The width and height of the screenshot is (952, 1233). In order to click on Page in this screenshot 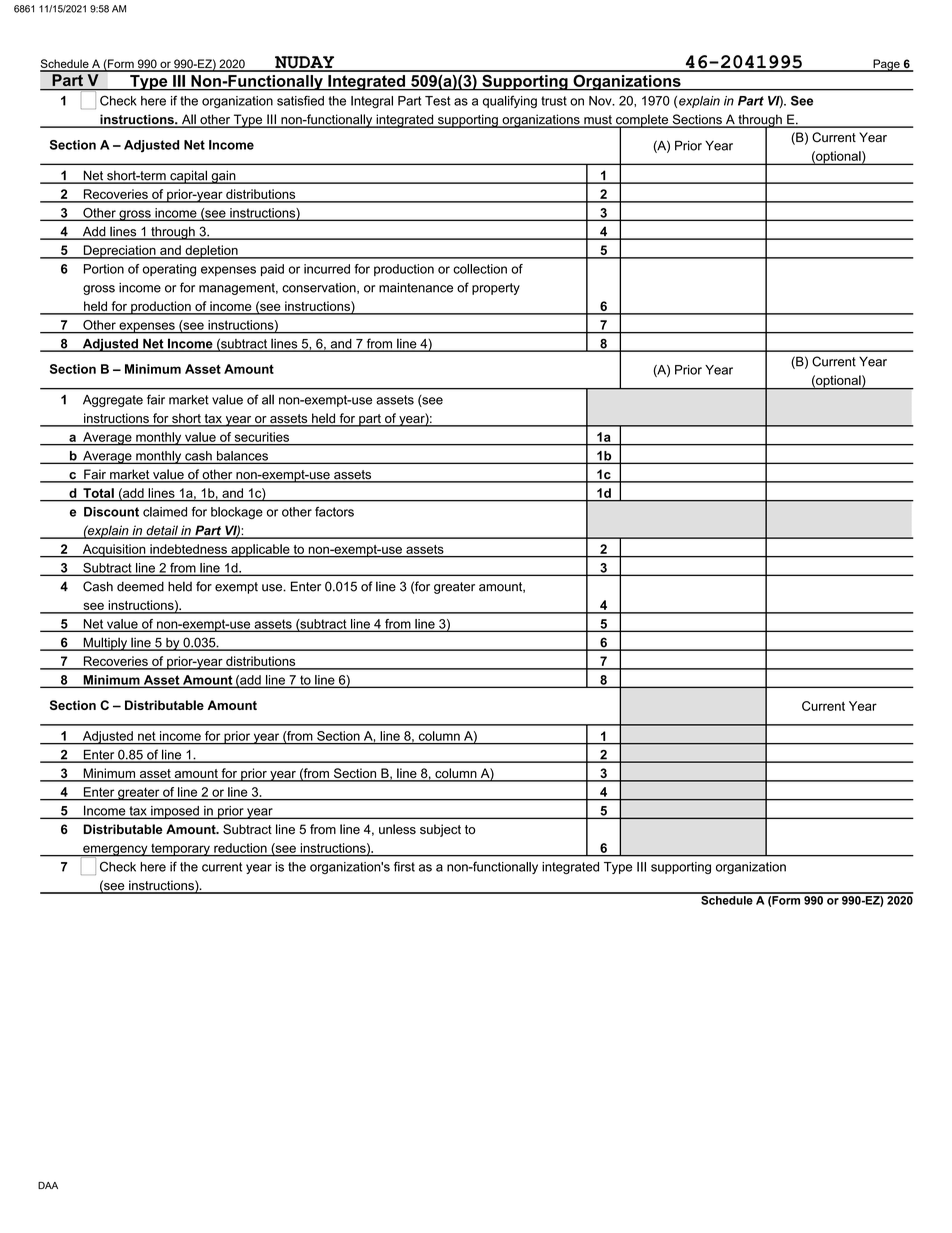, I will do `click(886, 65)`.
